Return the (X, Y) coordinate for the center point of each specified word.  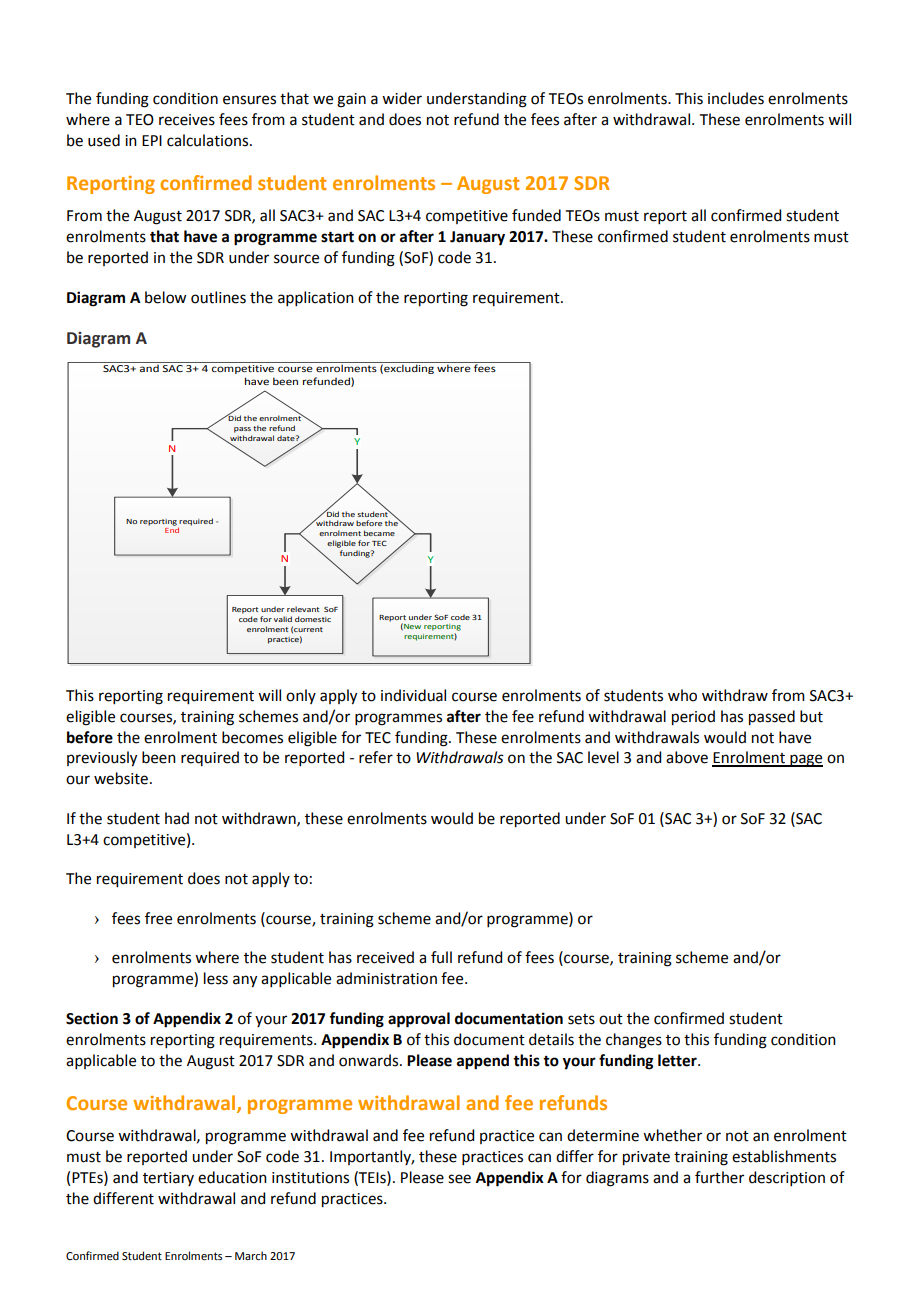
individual (413, 695)
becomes (252, 737)
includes (736, 98)
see (459, 1179)
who (682, 695)
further (719, 1177)
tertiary (168, 1179)
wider (402, 98)
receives (187, 120)
